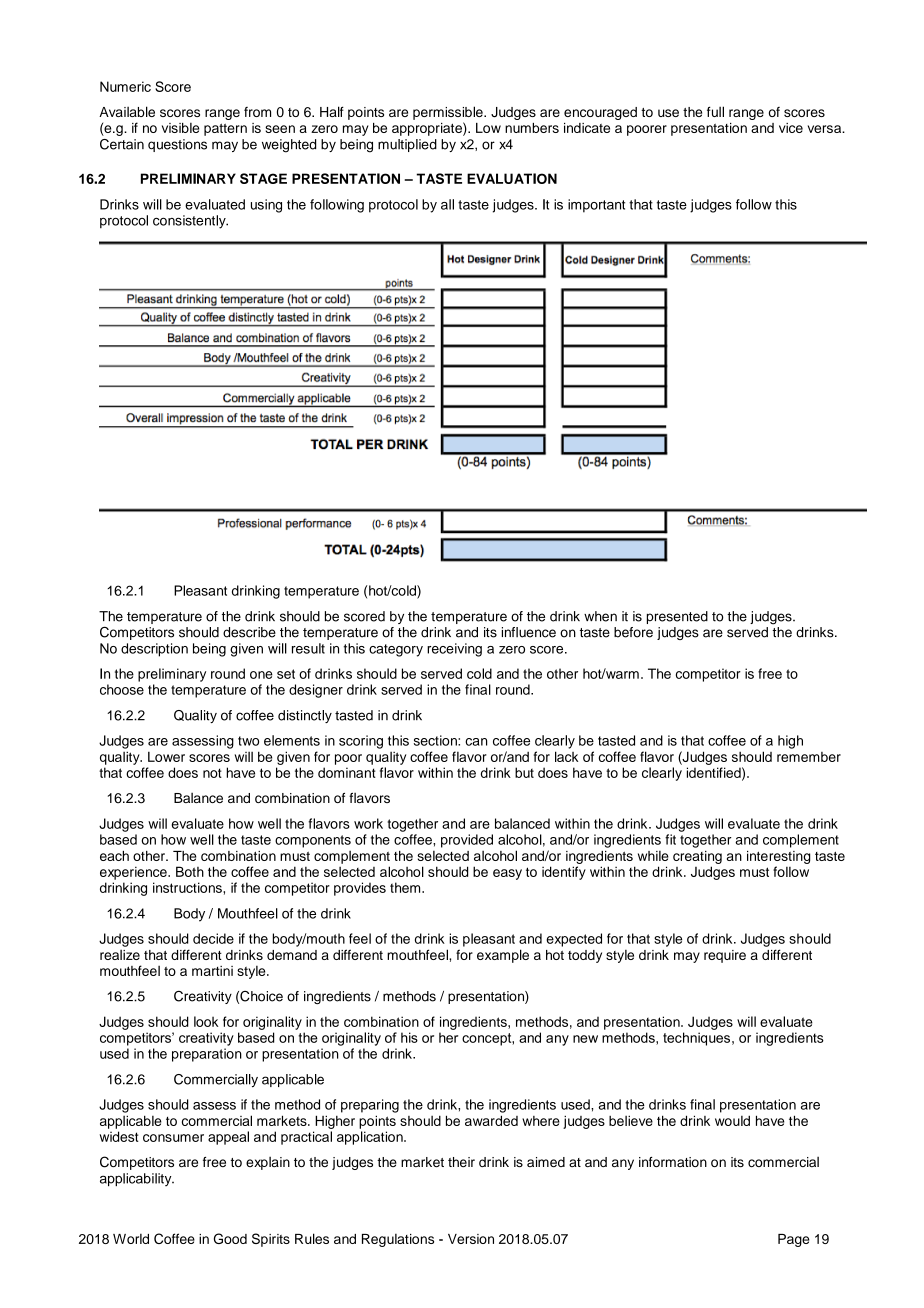  Describe the element at coordinates (449, 113) in the page. I see `permissible` at that location.
